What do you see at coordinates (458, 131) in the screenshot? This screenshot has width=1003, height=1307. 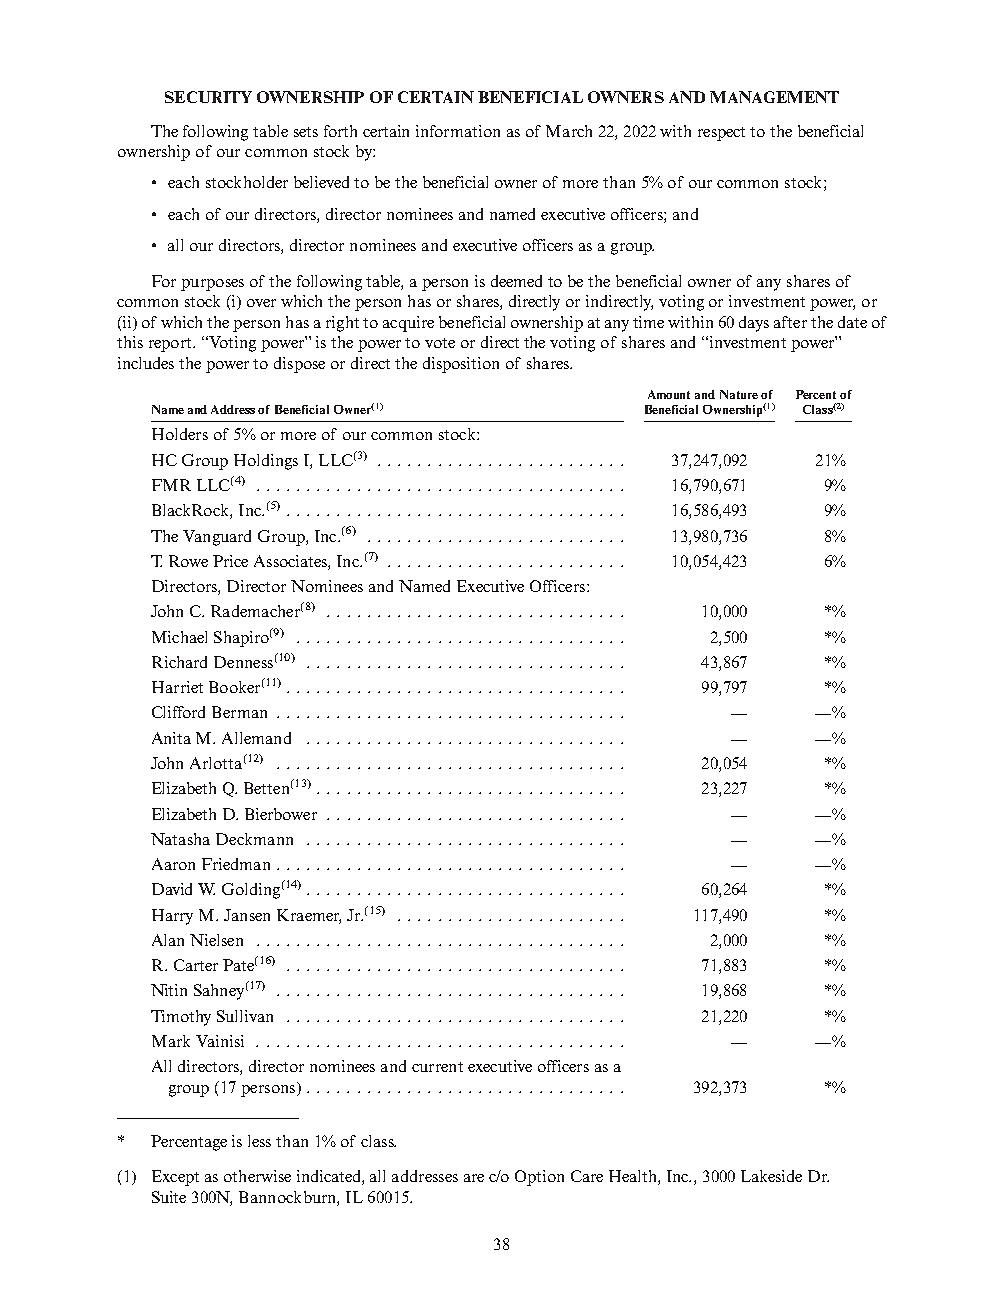 I see `information` at bounding box center [458, 131].
